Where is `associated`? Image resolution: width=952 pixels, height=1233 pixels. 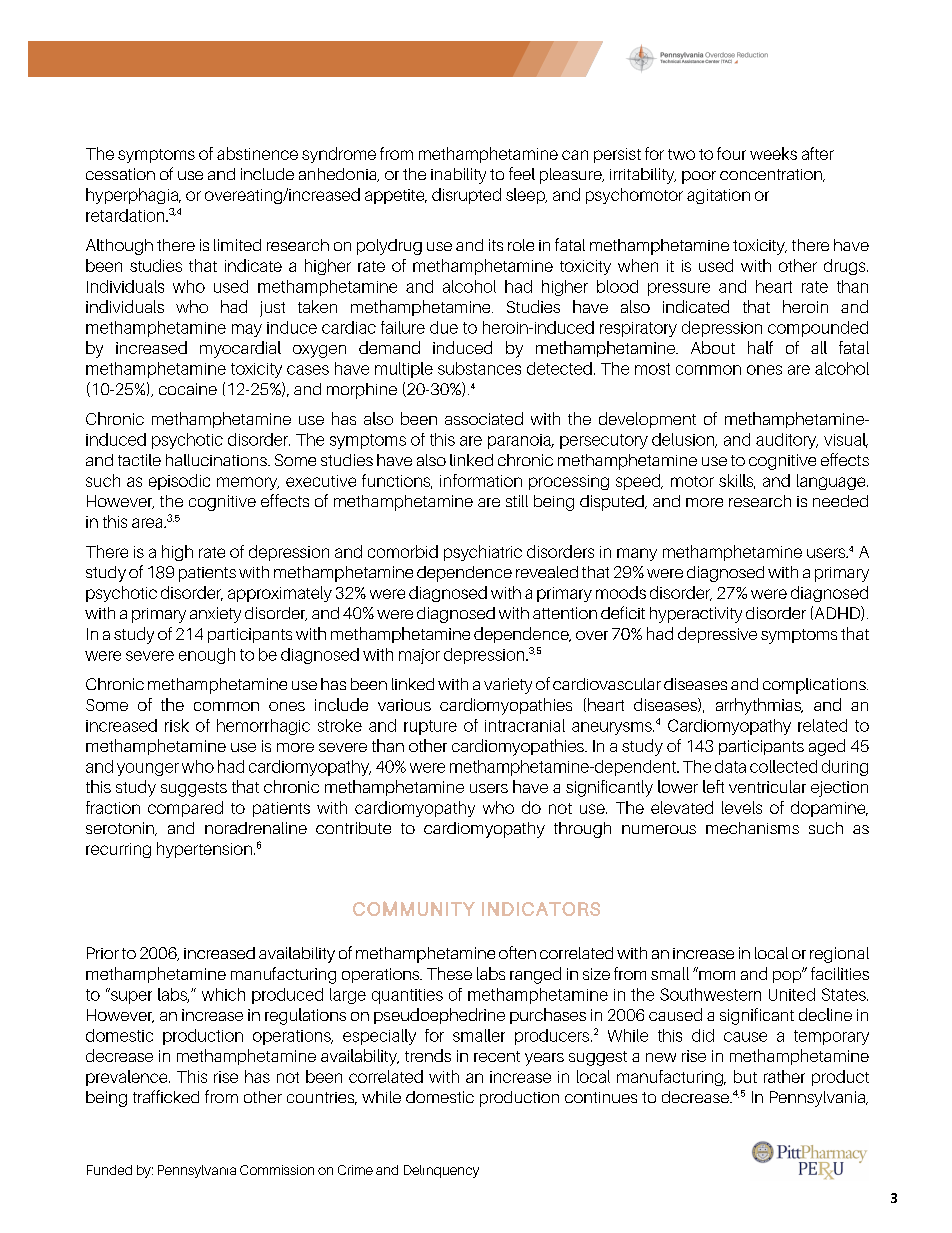
associated is located at coordinates (484, 418).
